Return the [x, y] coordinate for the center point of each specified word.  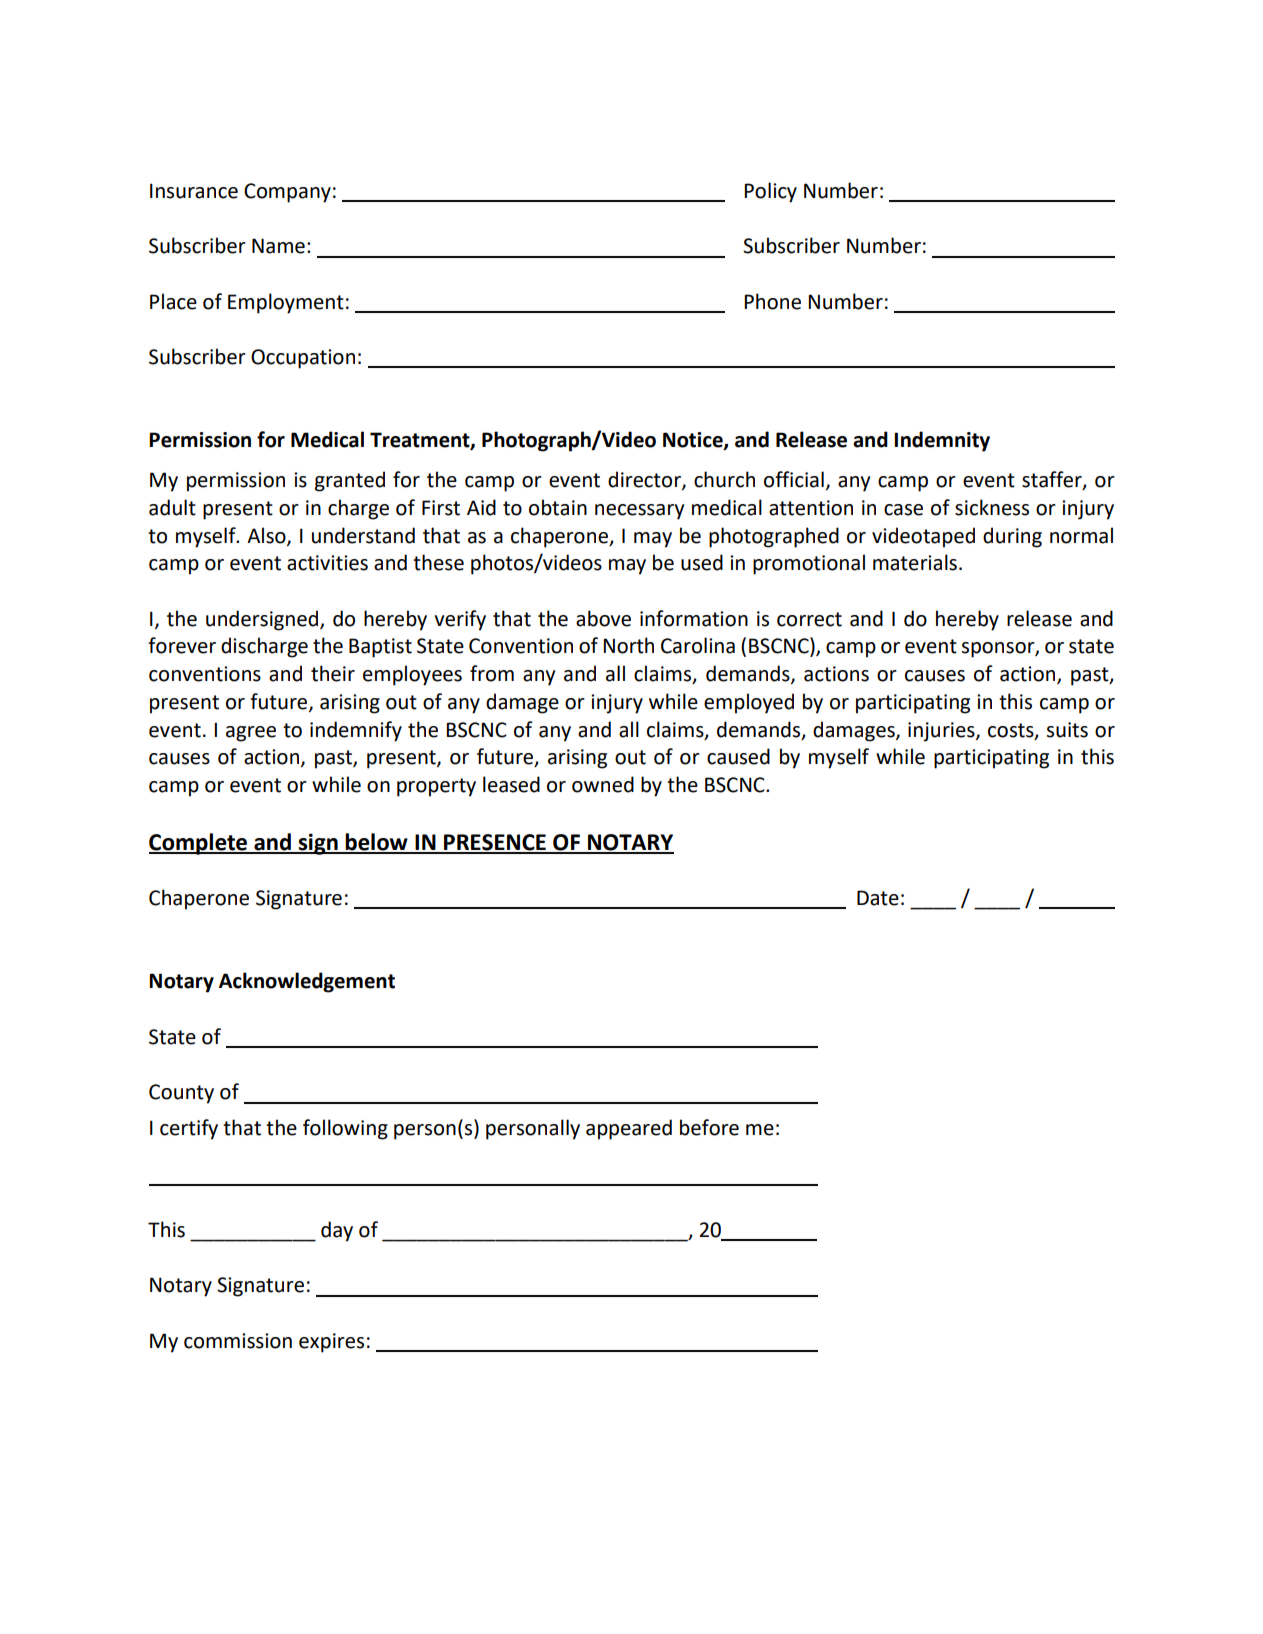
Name [278, 246]
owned [603, 784]
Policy [770, 192]
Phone [772, 301]
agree [251, 734]
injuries [942, 732]
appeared [629, 1129]
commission [238, 1341]
